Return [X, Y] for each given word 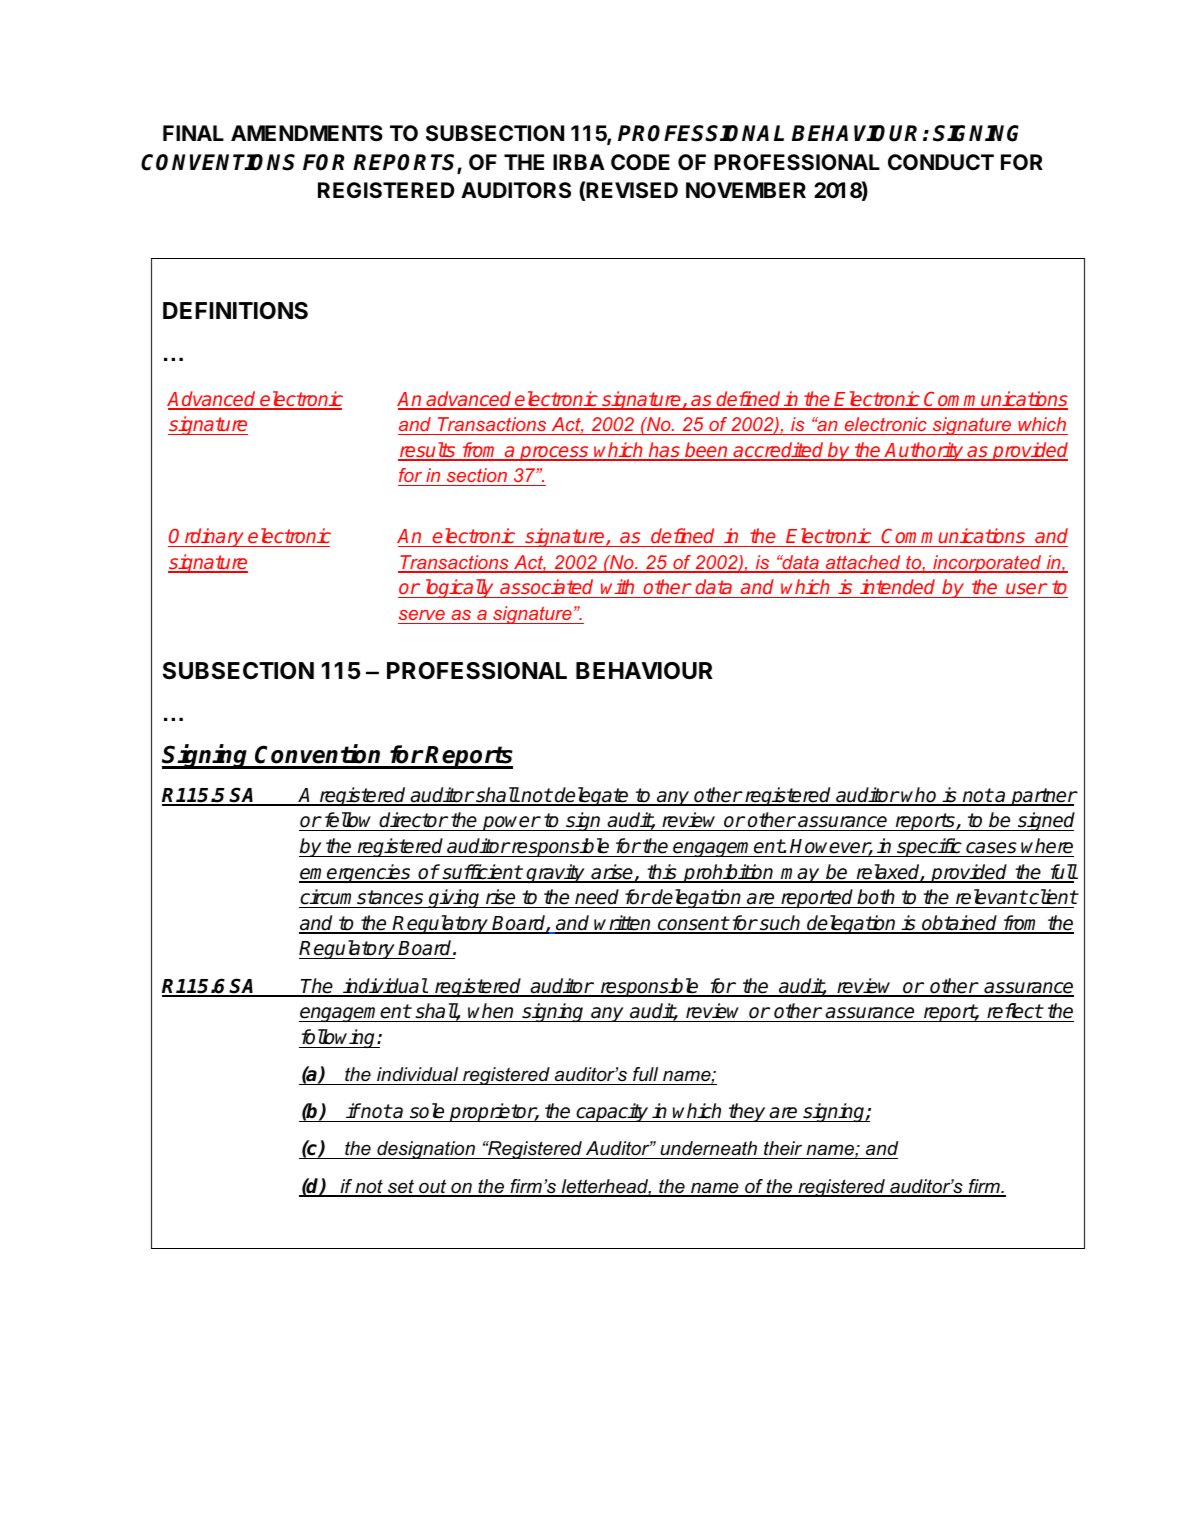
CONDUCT [941, 162]
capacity [612, 1112]
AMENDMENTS [307, 133]
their [783, 1150]
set [401, 1187]
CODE [640, 162]
